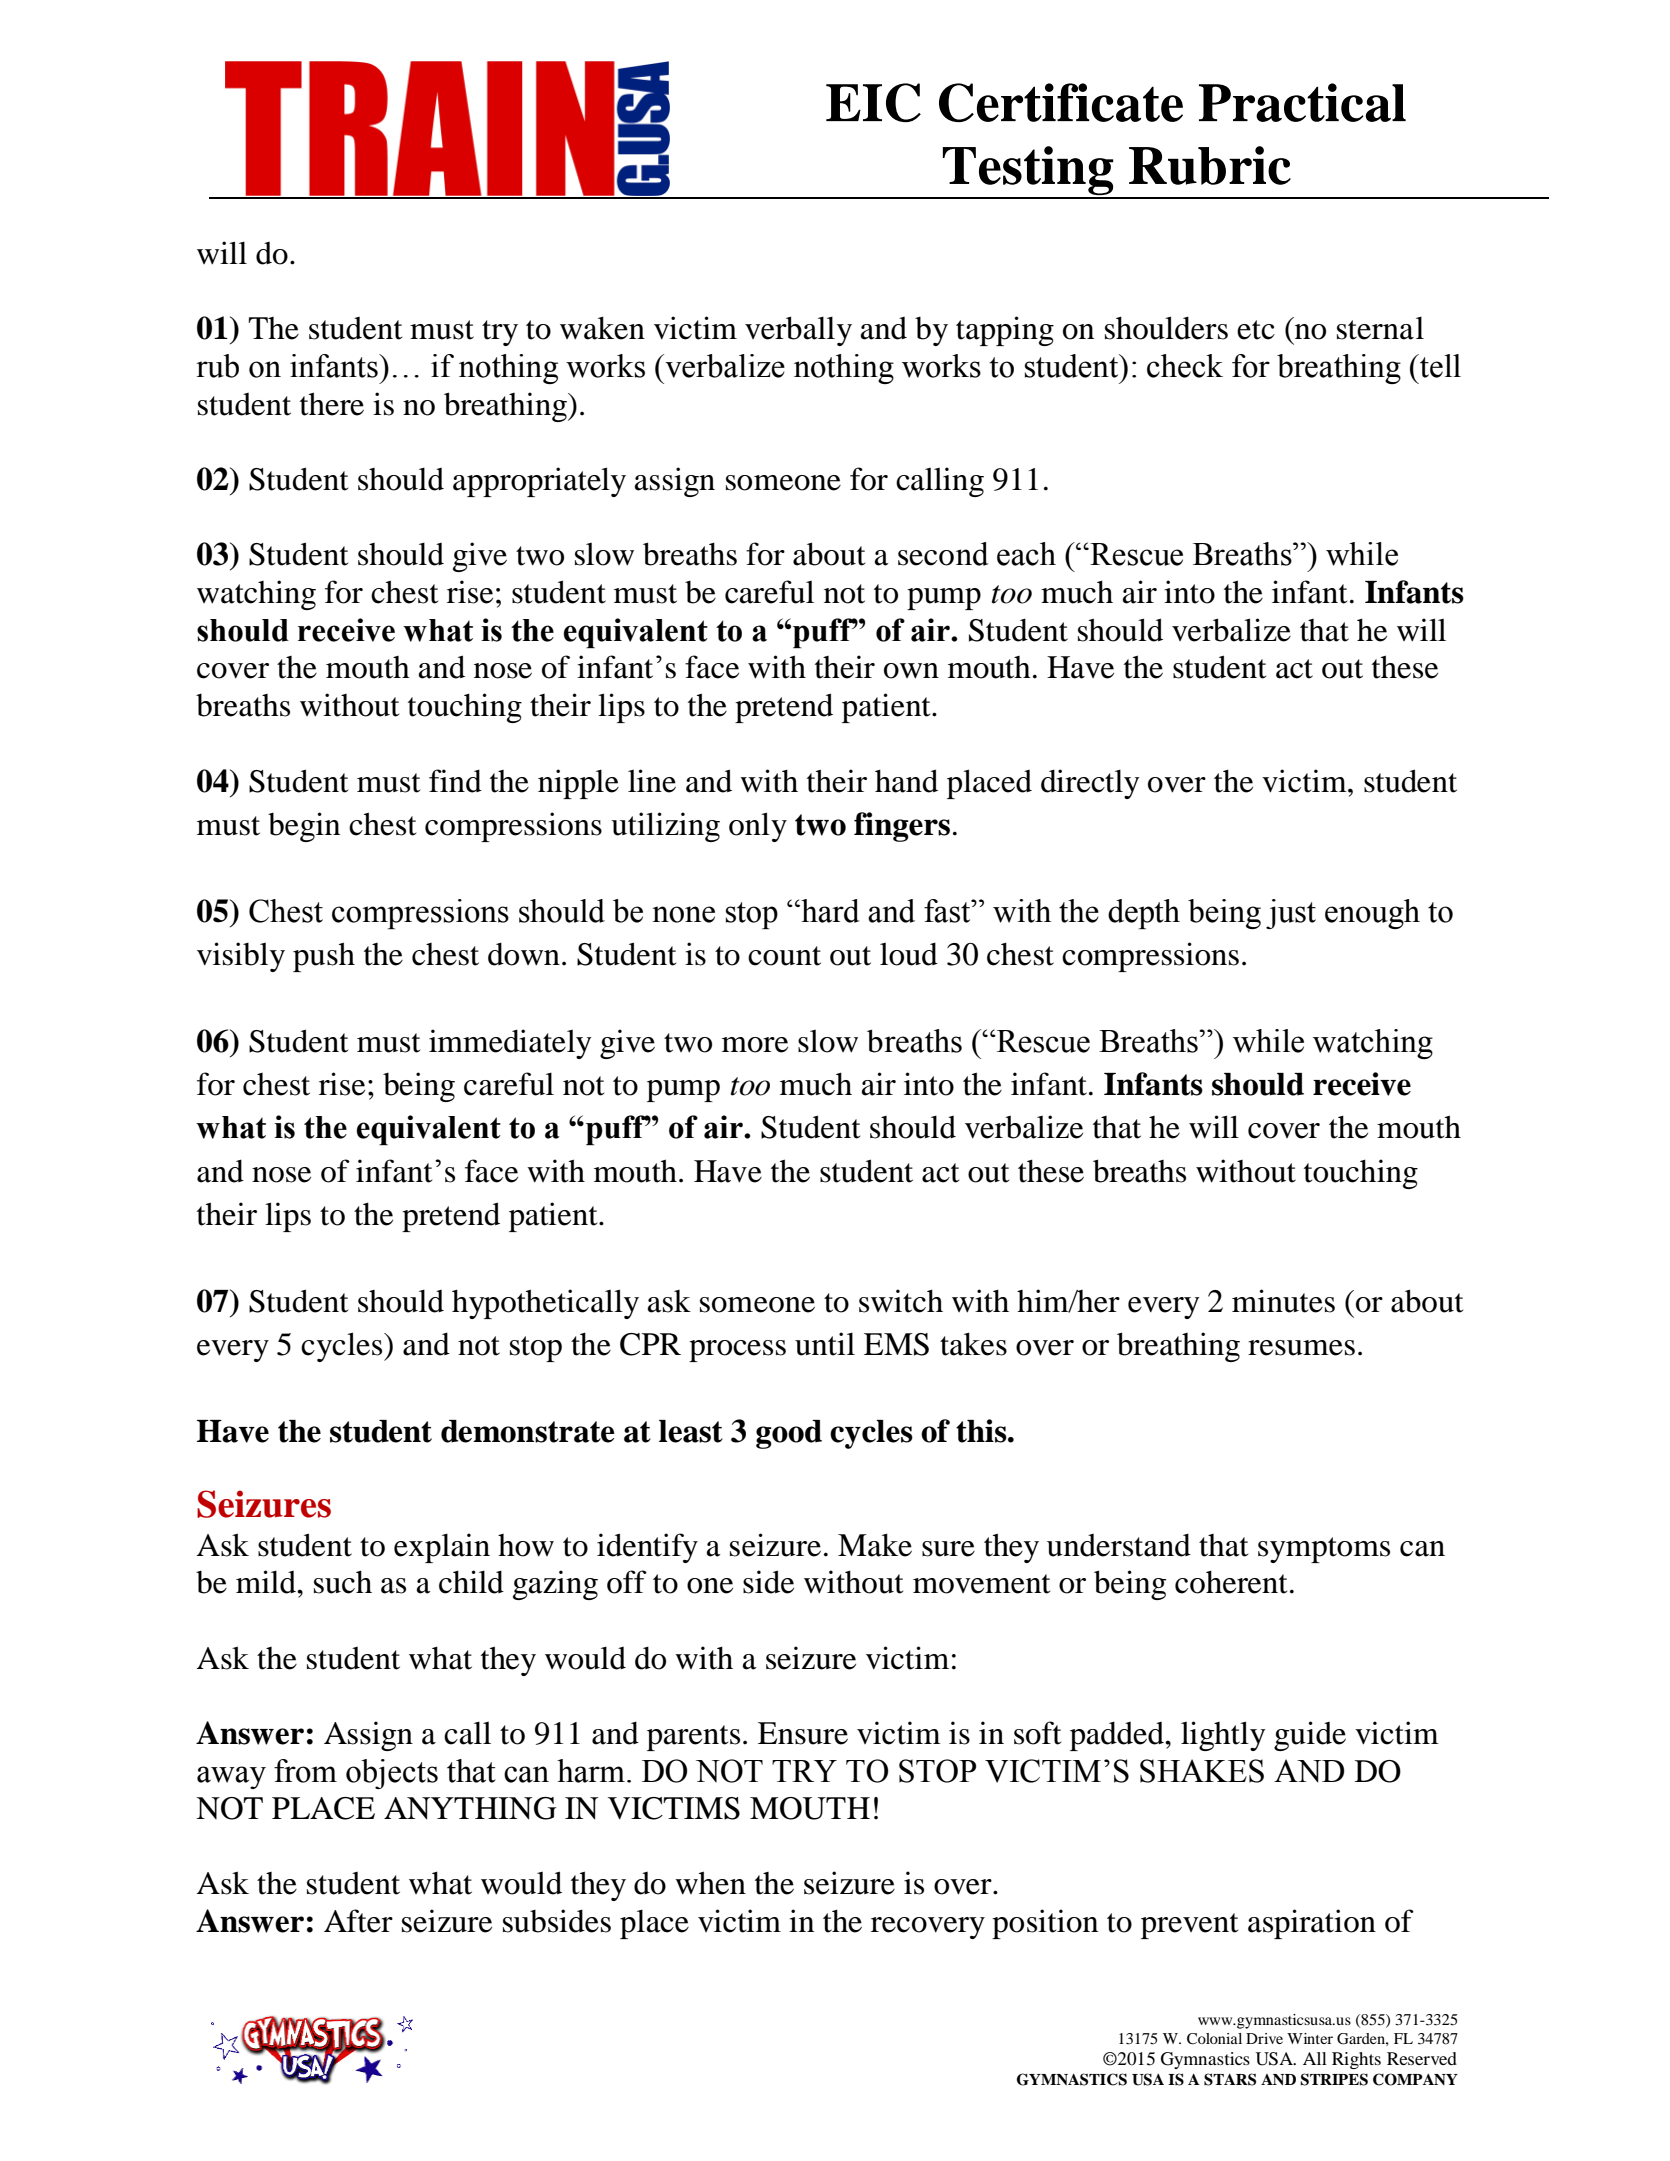 This screenshot has width=1670, height=2161. Describe the element at coordinates (332, 404) in the screenshot. I see `there` at that location.
